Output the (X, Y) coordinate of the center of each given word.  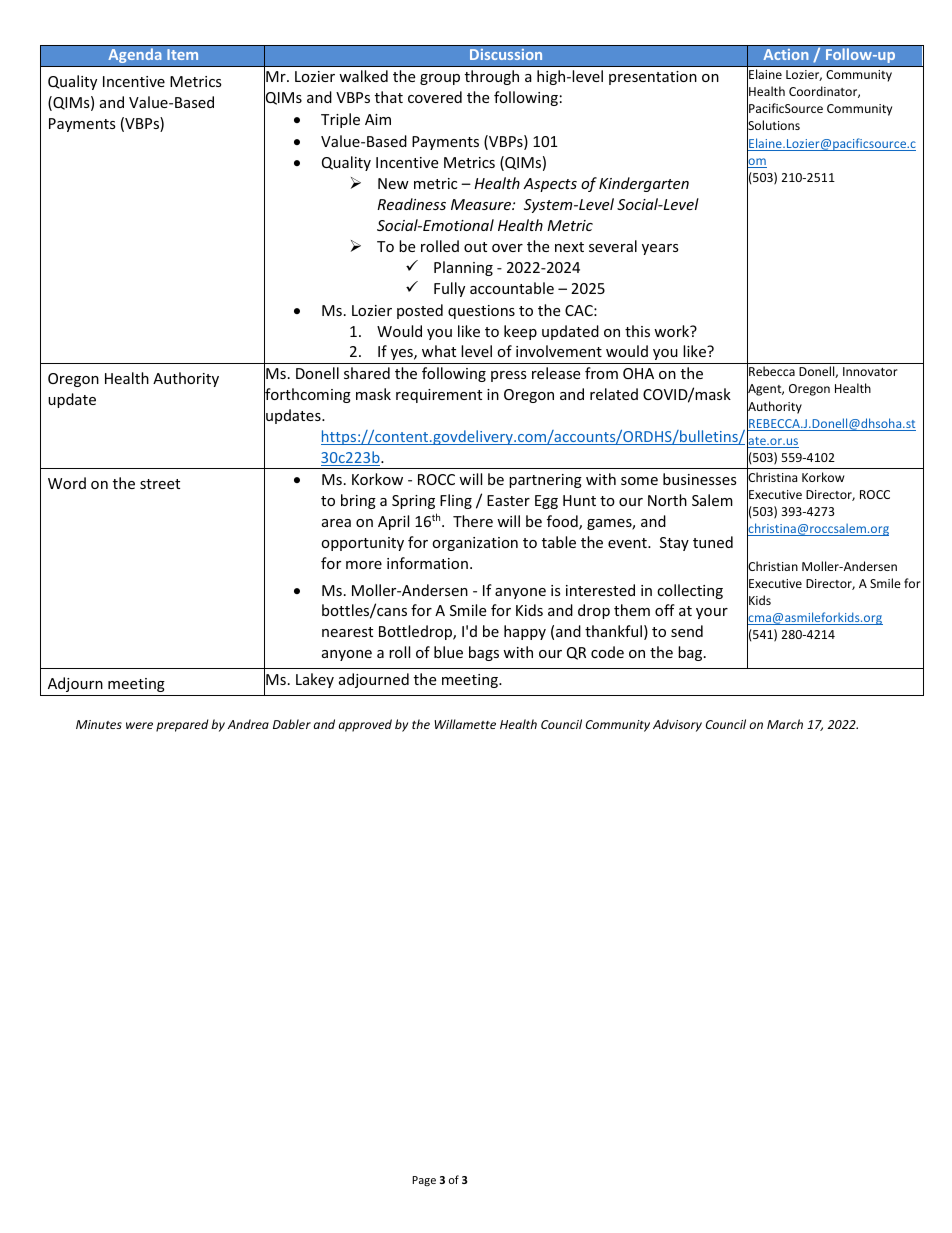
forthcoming (307, 396)
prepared (182, 725)
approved (365, 725)
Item (182, 54)
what (439, 351)
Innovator (870, 371)
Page (424, 1181)
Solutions (773, 126)
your (712, 613)
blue (448, 652)
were (139, 725)
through (492, 77)
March (785, 724)
